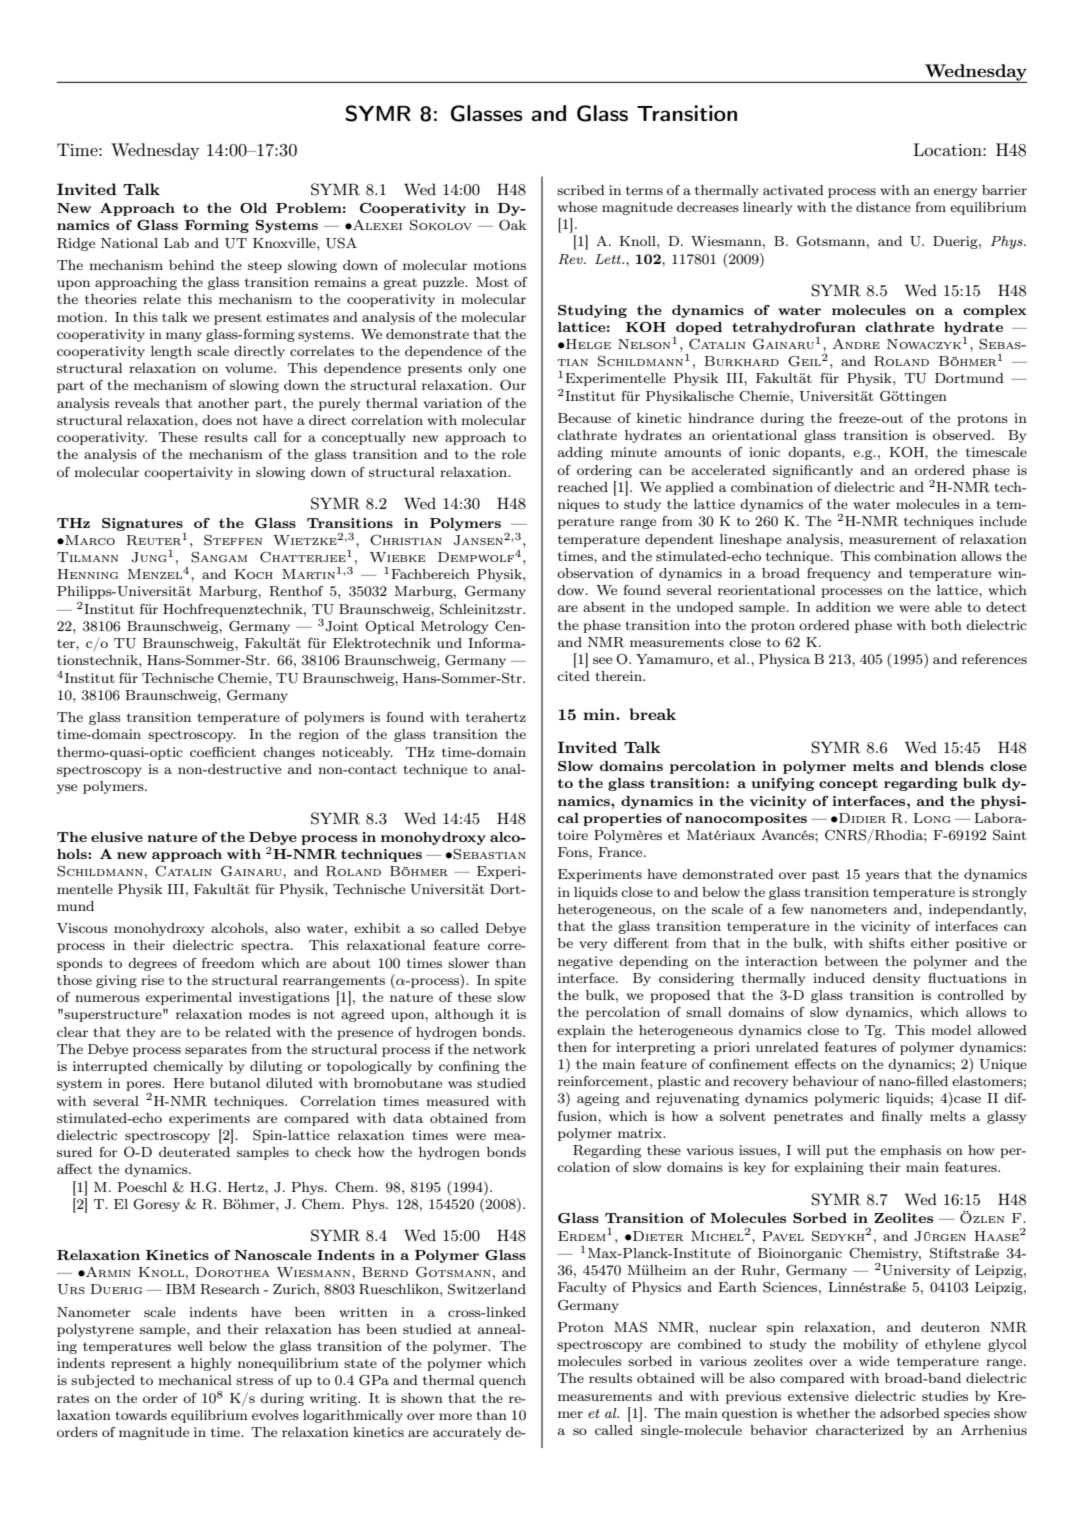 The width and height of the document is (1084, 1533). Describe the element at coordinates (945, 1396) in the document. I see `studies` at that location.
